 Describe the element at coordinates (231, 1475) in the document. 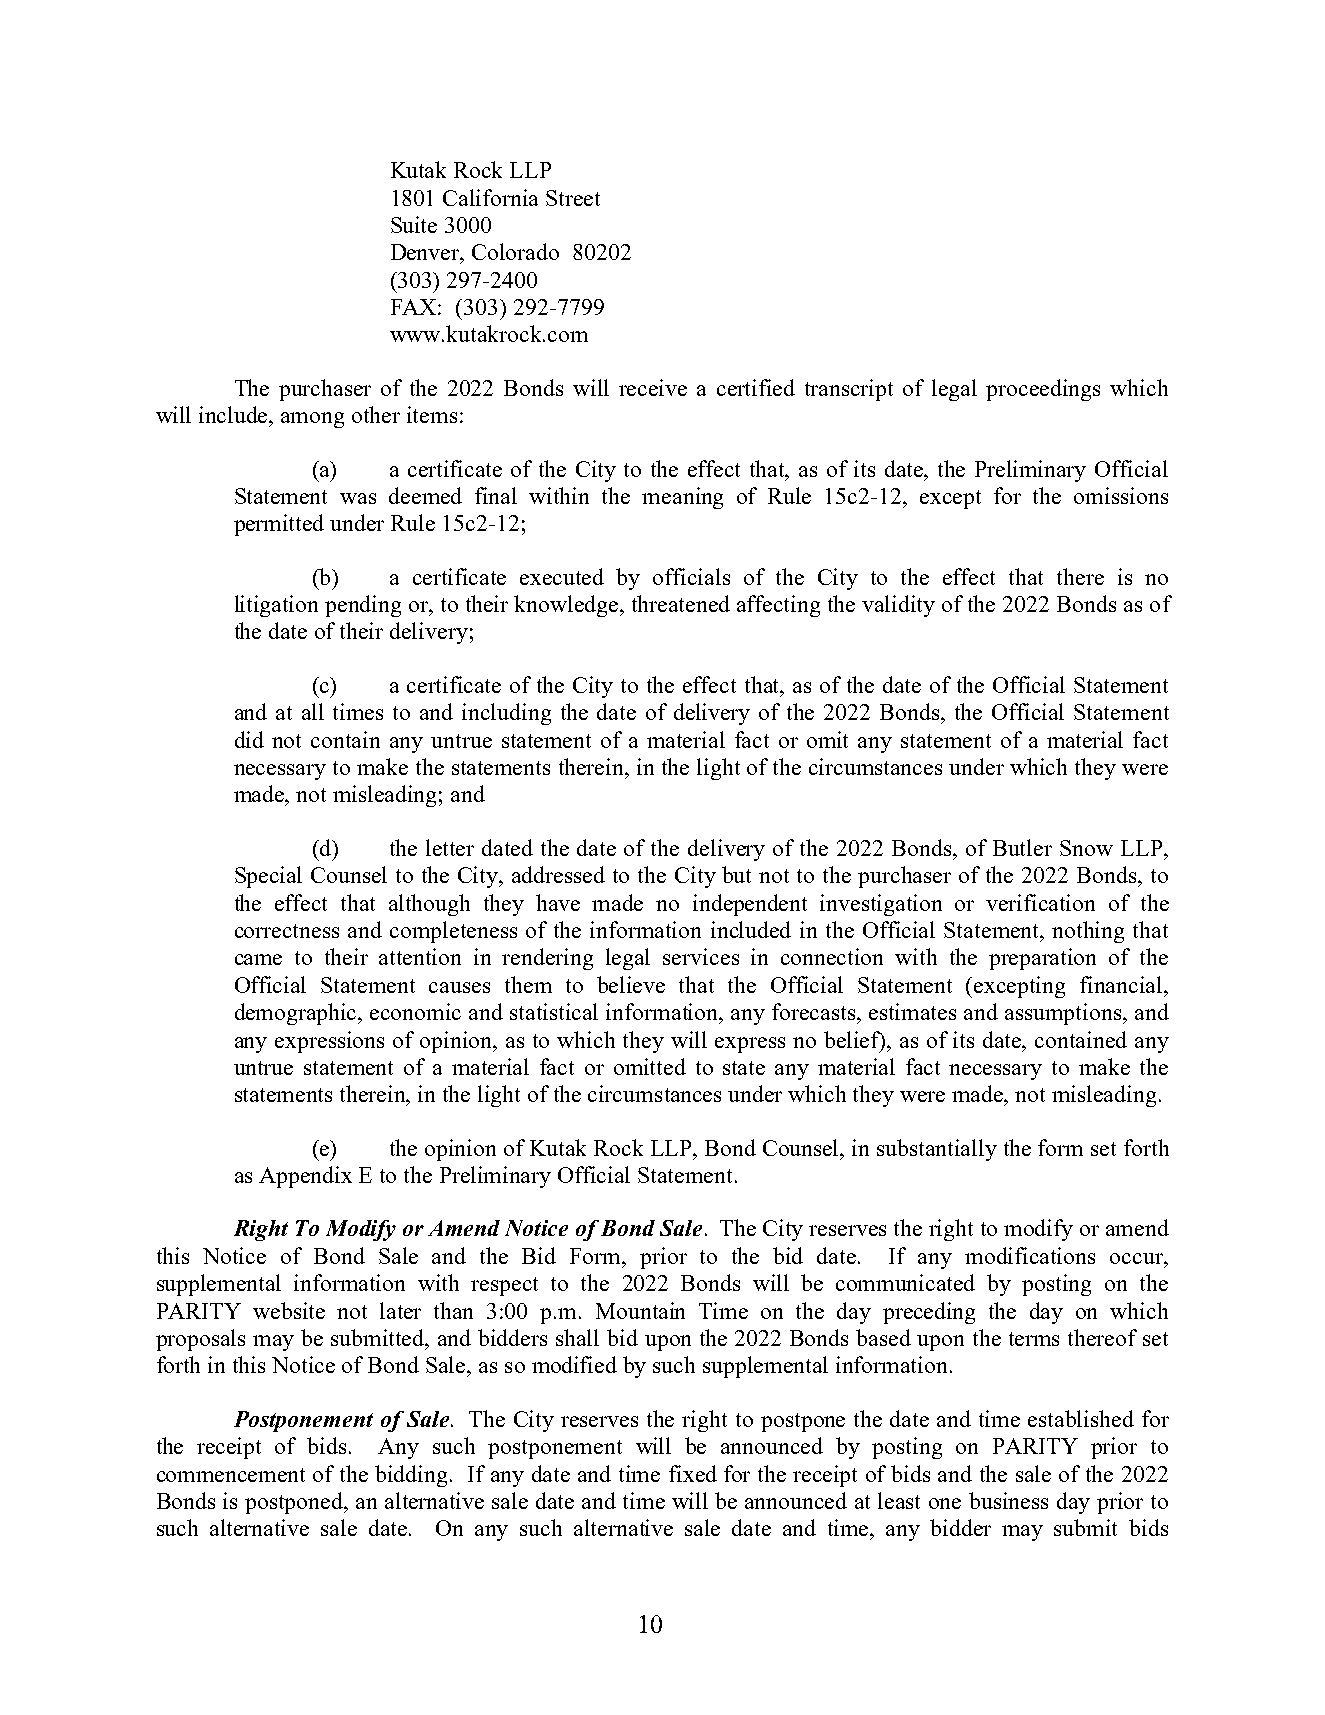

I see `commencement` at that location.
